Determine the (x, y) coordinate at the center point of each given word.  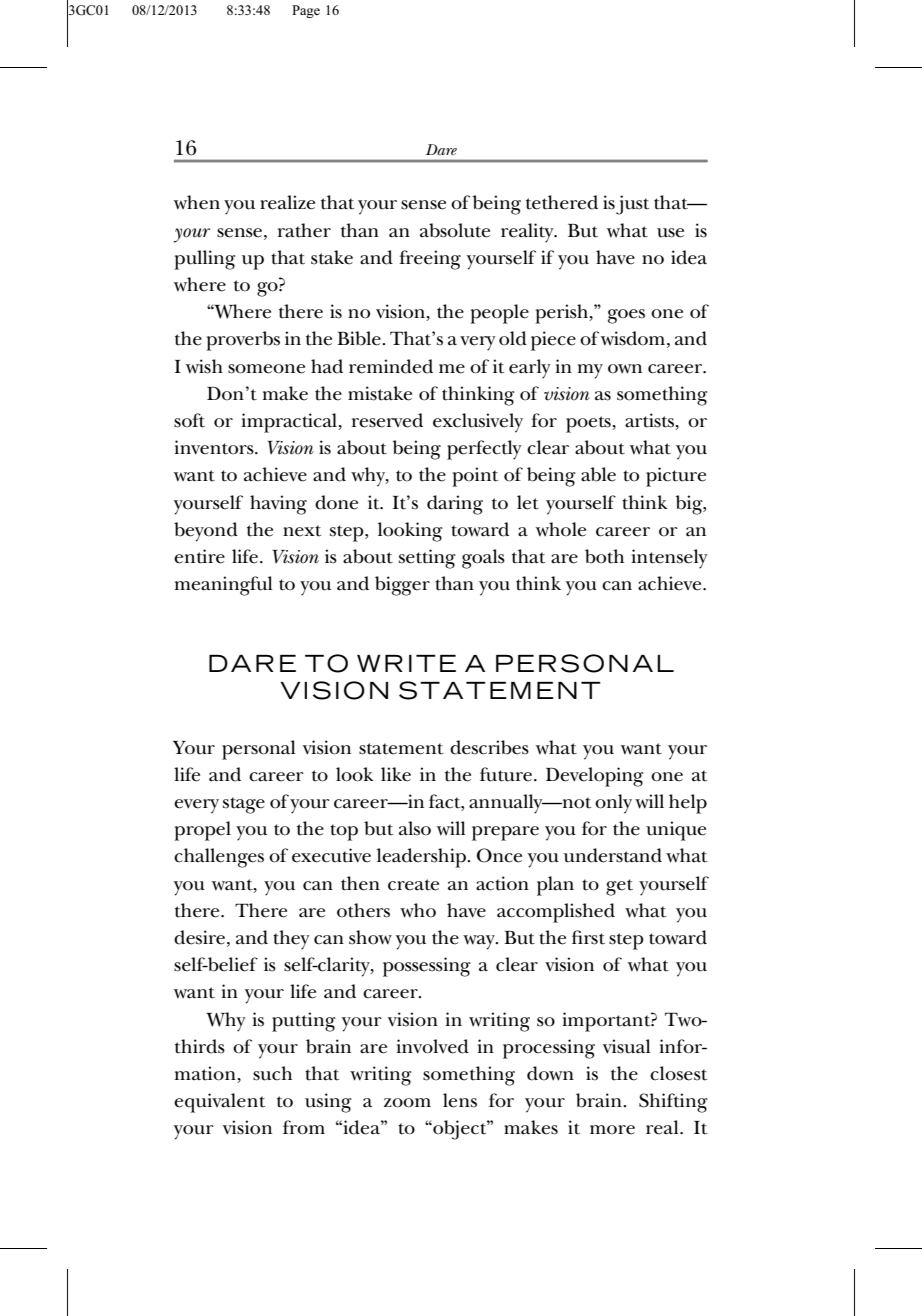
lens (460, 1100)
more (612, 1130)
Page (306, 11)
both (604, 556)
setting (427, 559)
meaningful (223, 586)
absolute (455, 230)
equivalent (219, 1103)
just (632, 205)
